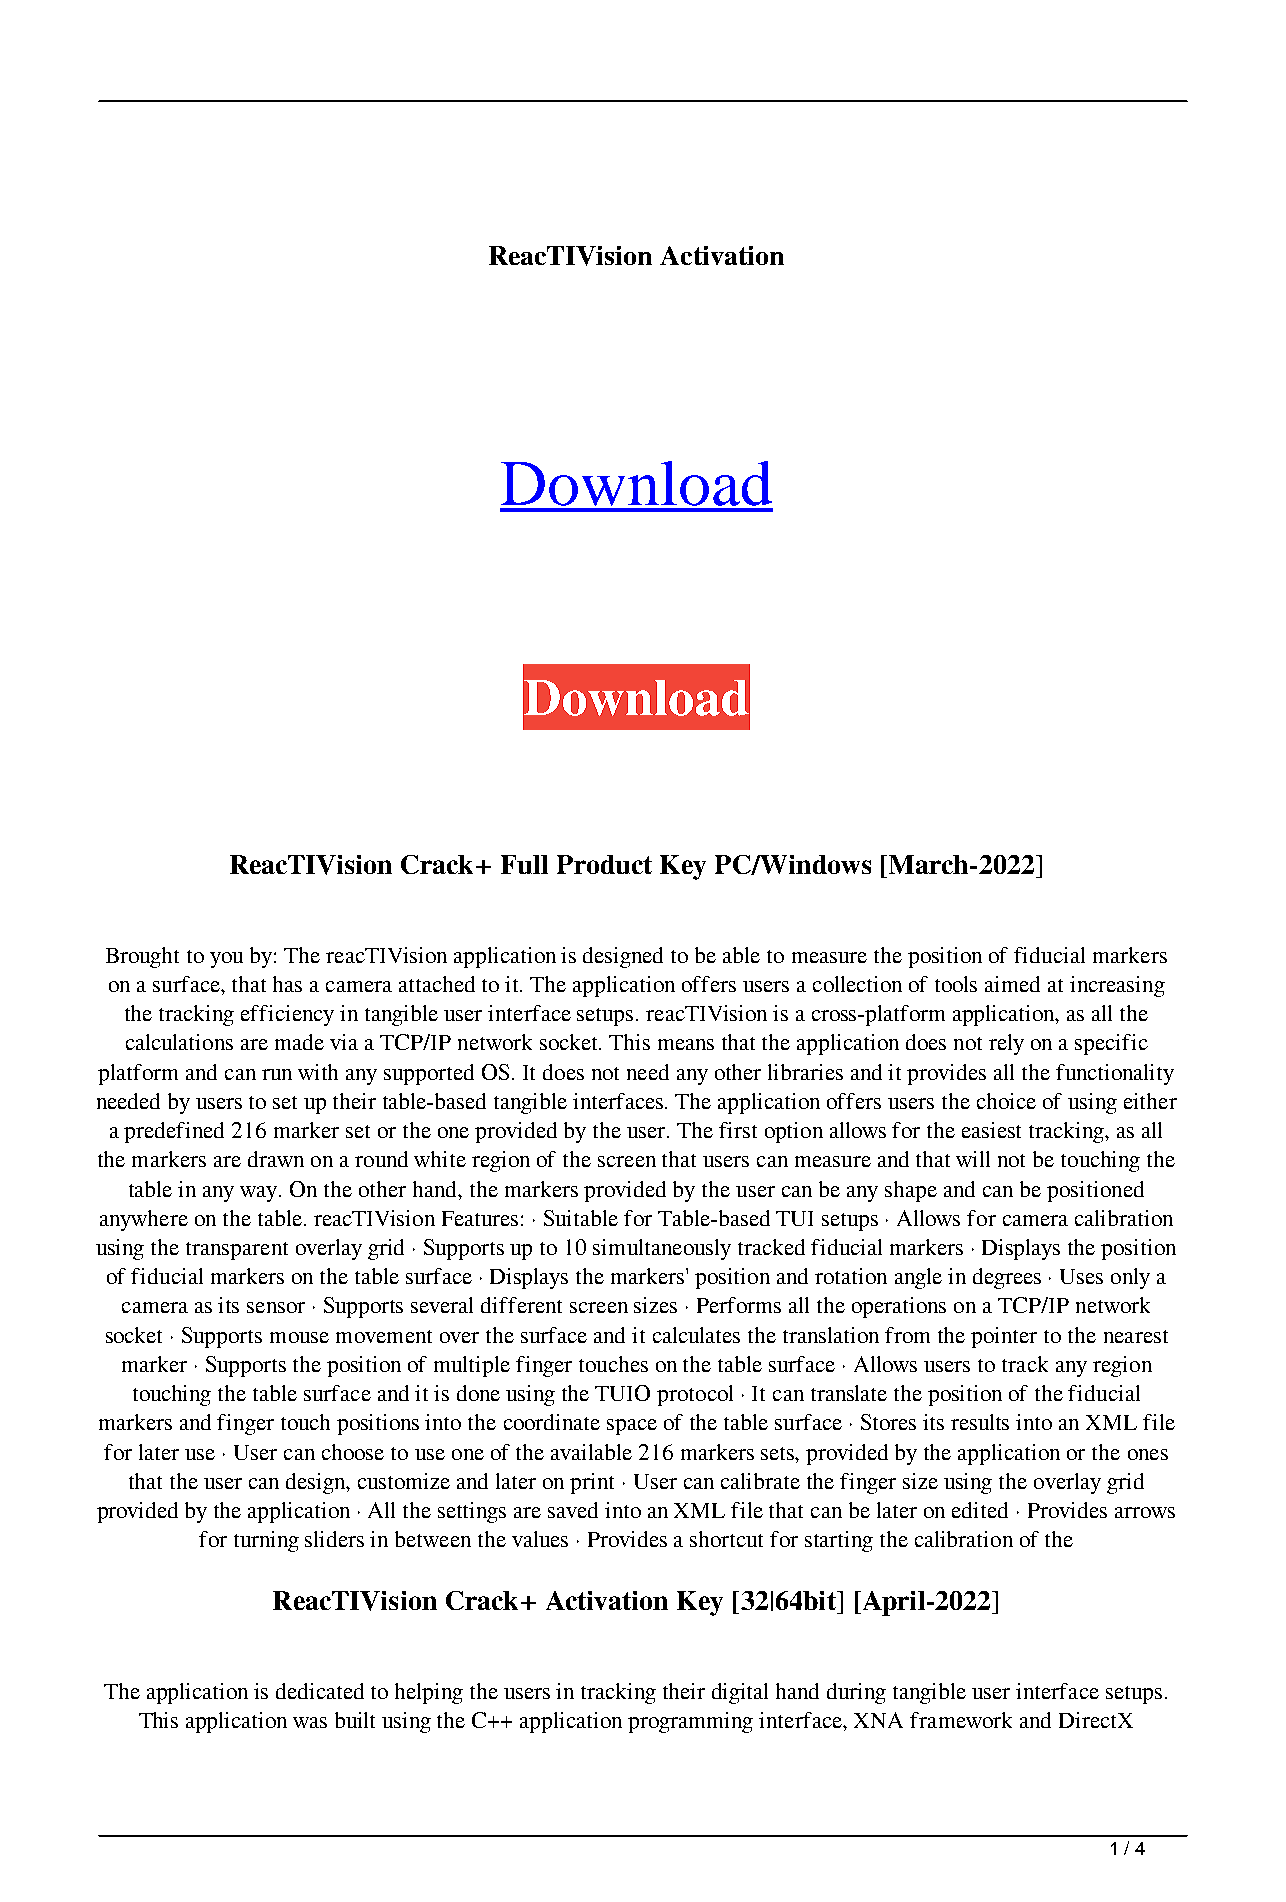  I want to click on sensor, so click(276, 1307).
